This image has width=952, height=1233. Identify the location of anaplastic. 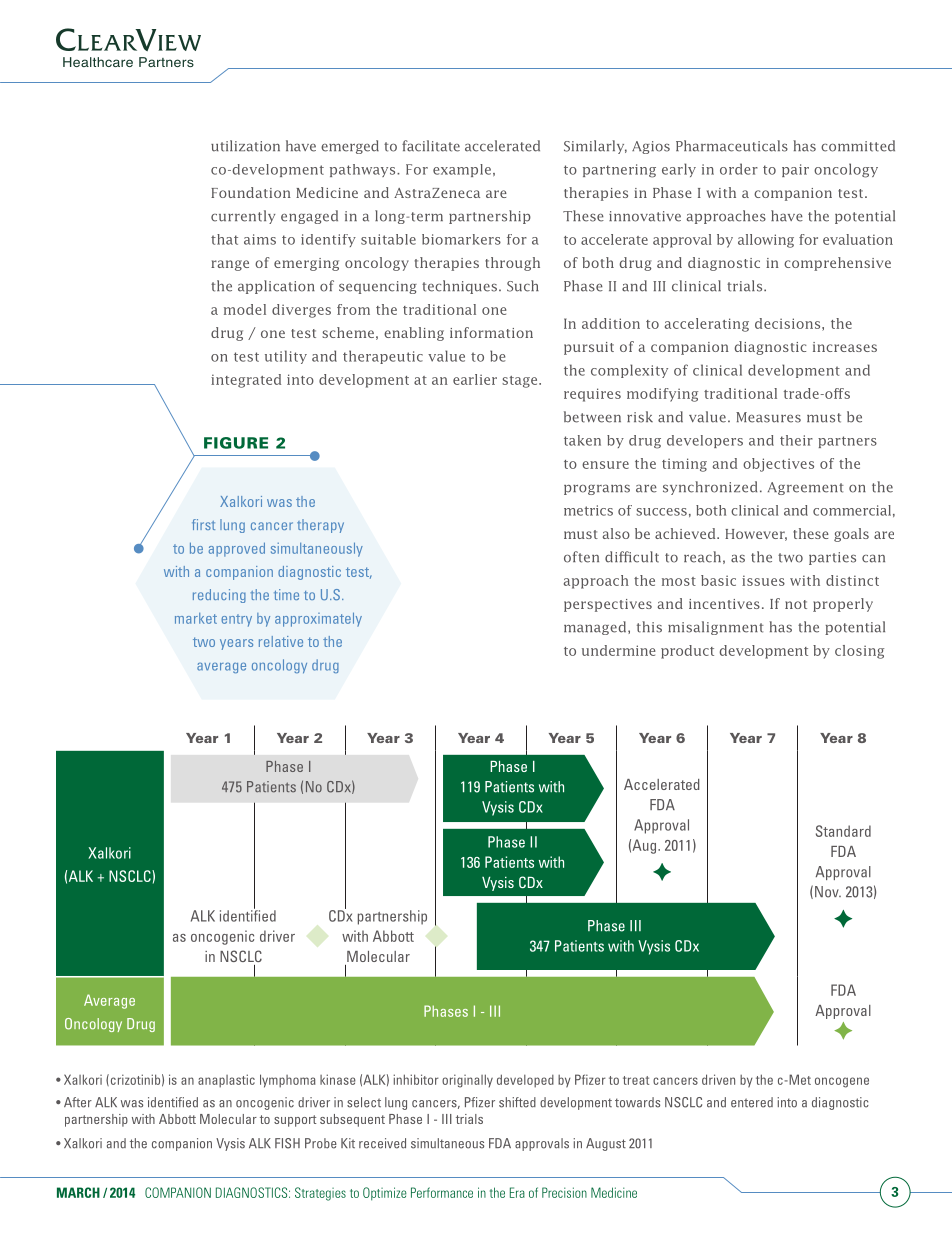
(226, 1081).
